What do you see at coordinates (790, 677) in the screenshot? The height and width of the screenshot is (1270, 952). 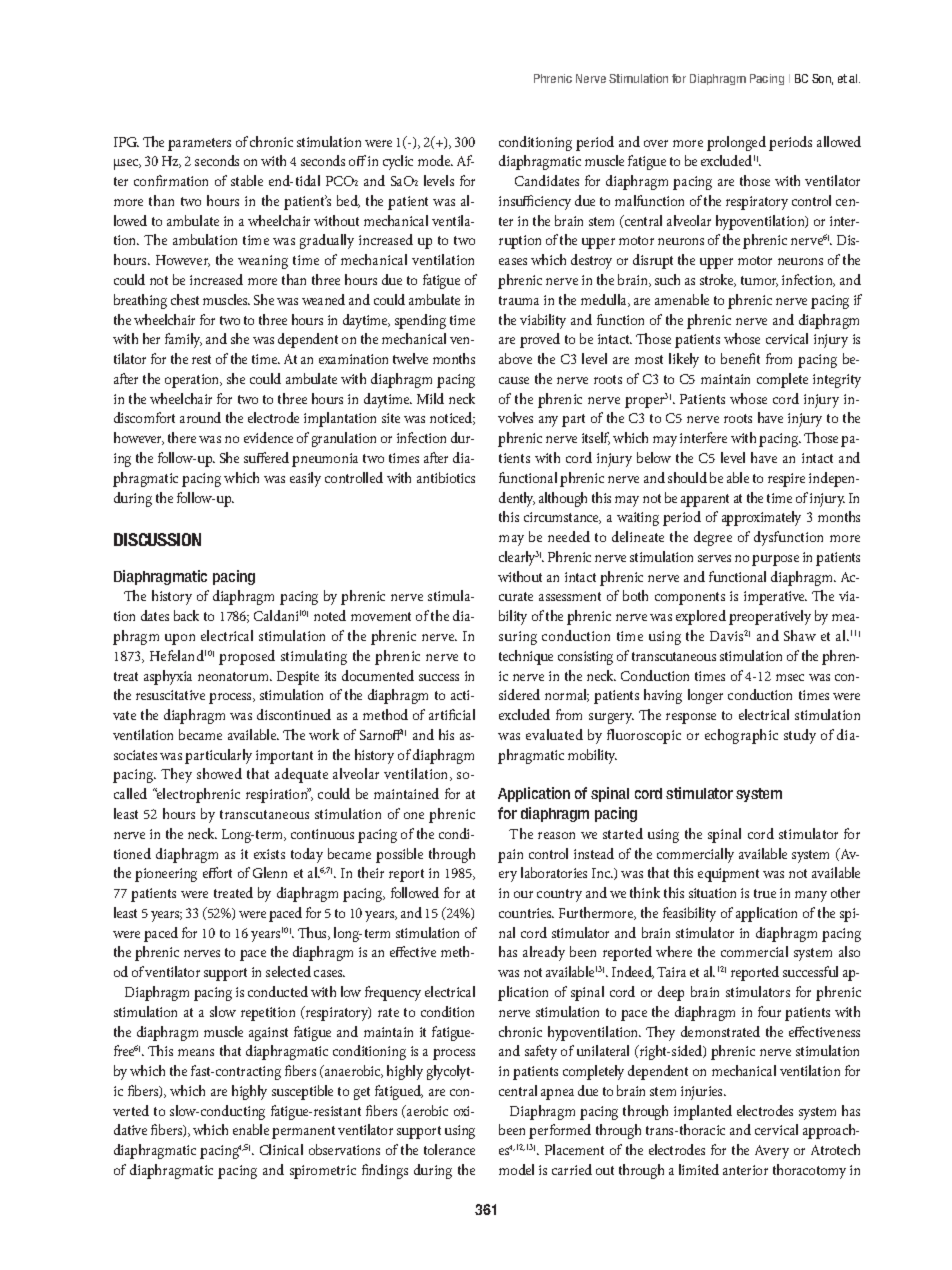 I see `msec` at bounding box center [790, 677].
